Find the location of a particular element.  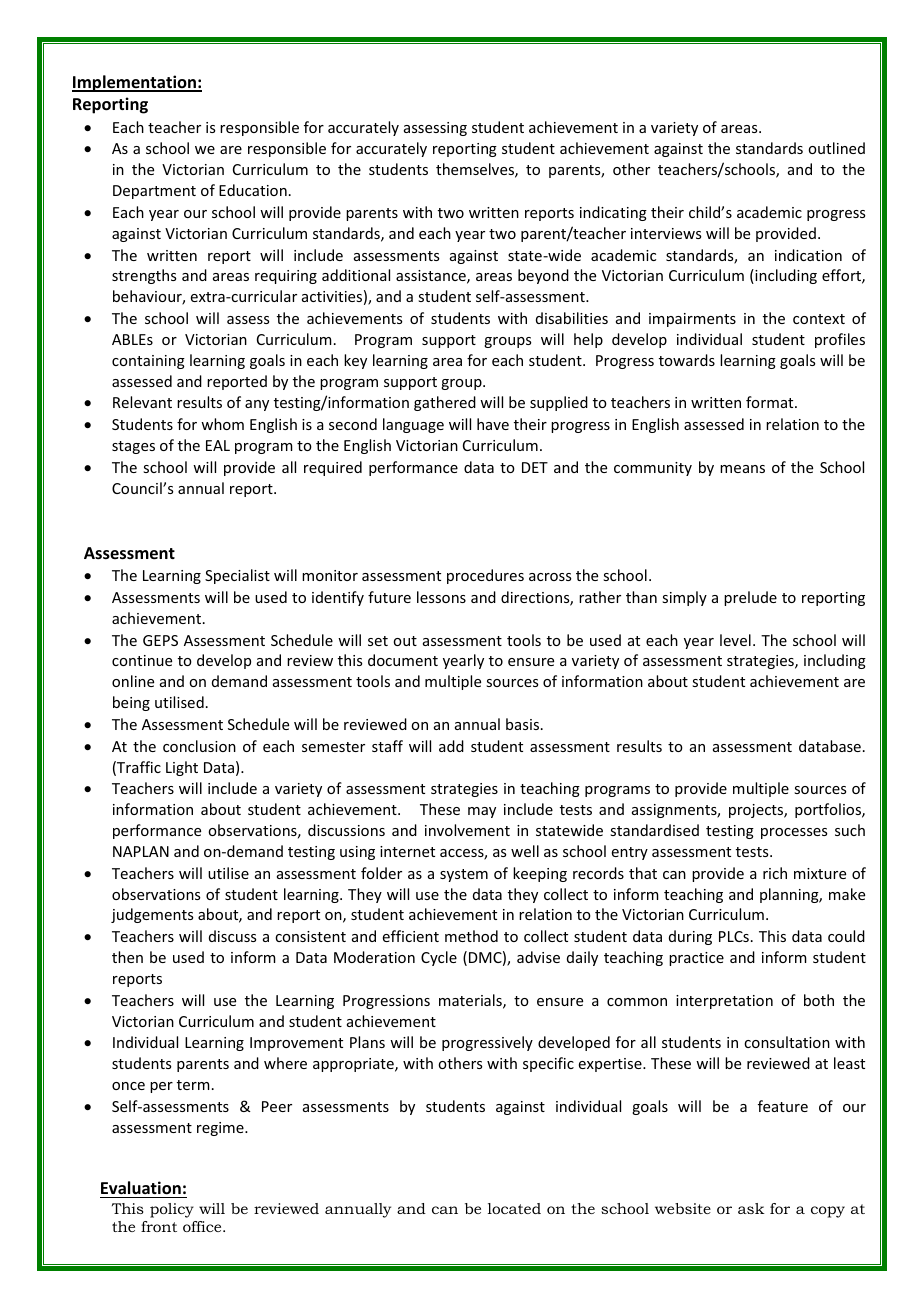

ask is located at coordinates (751, 1208).
